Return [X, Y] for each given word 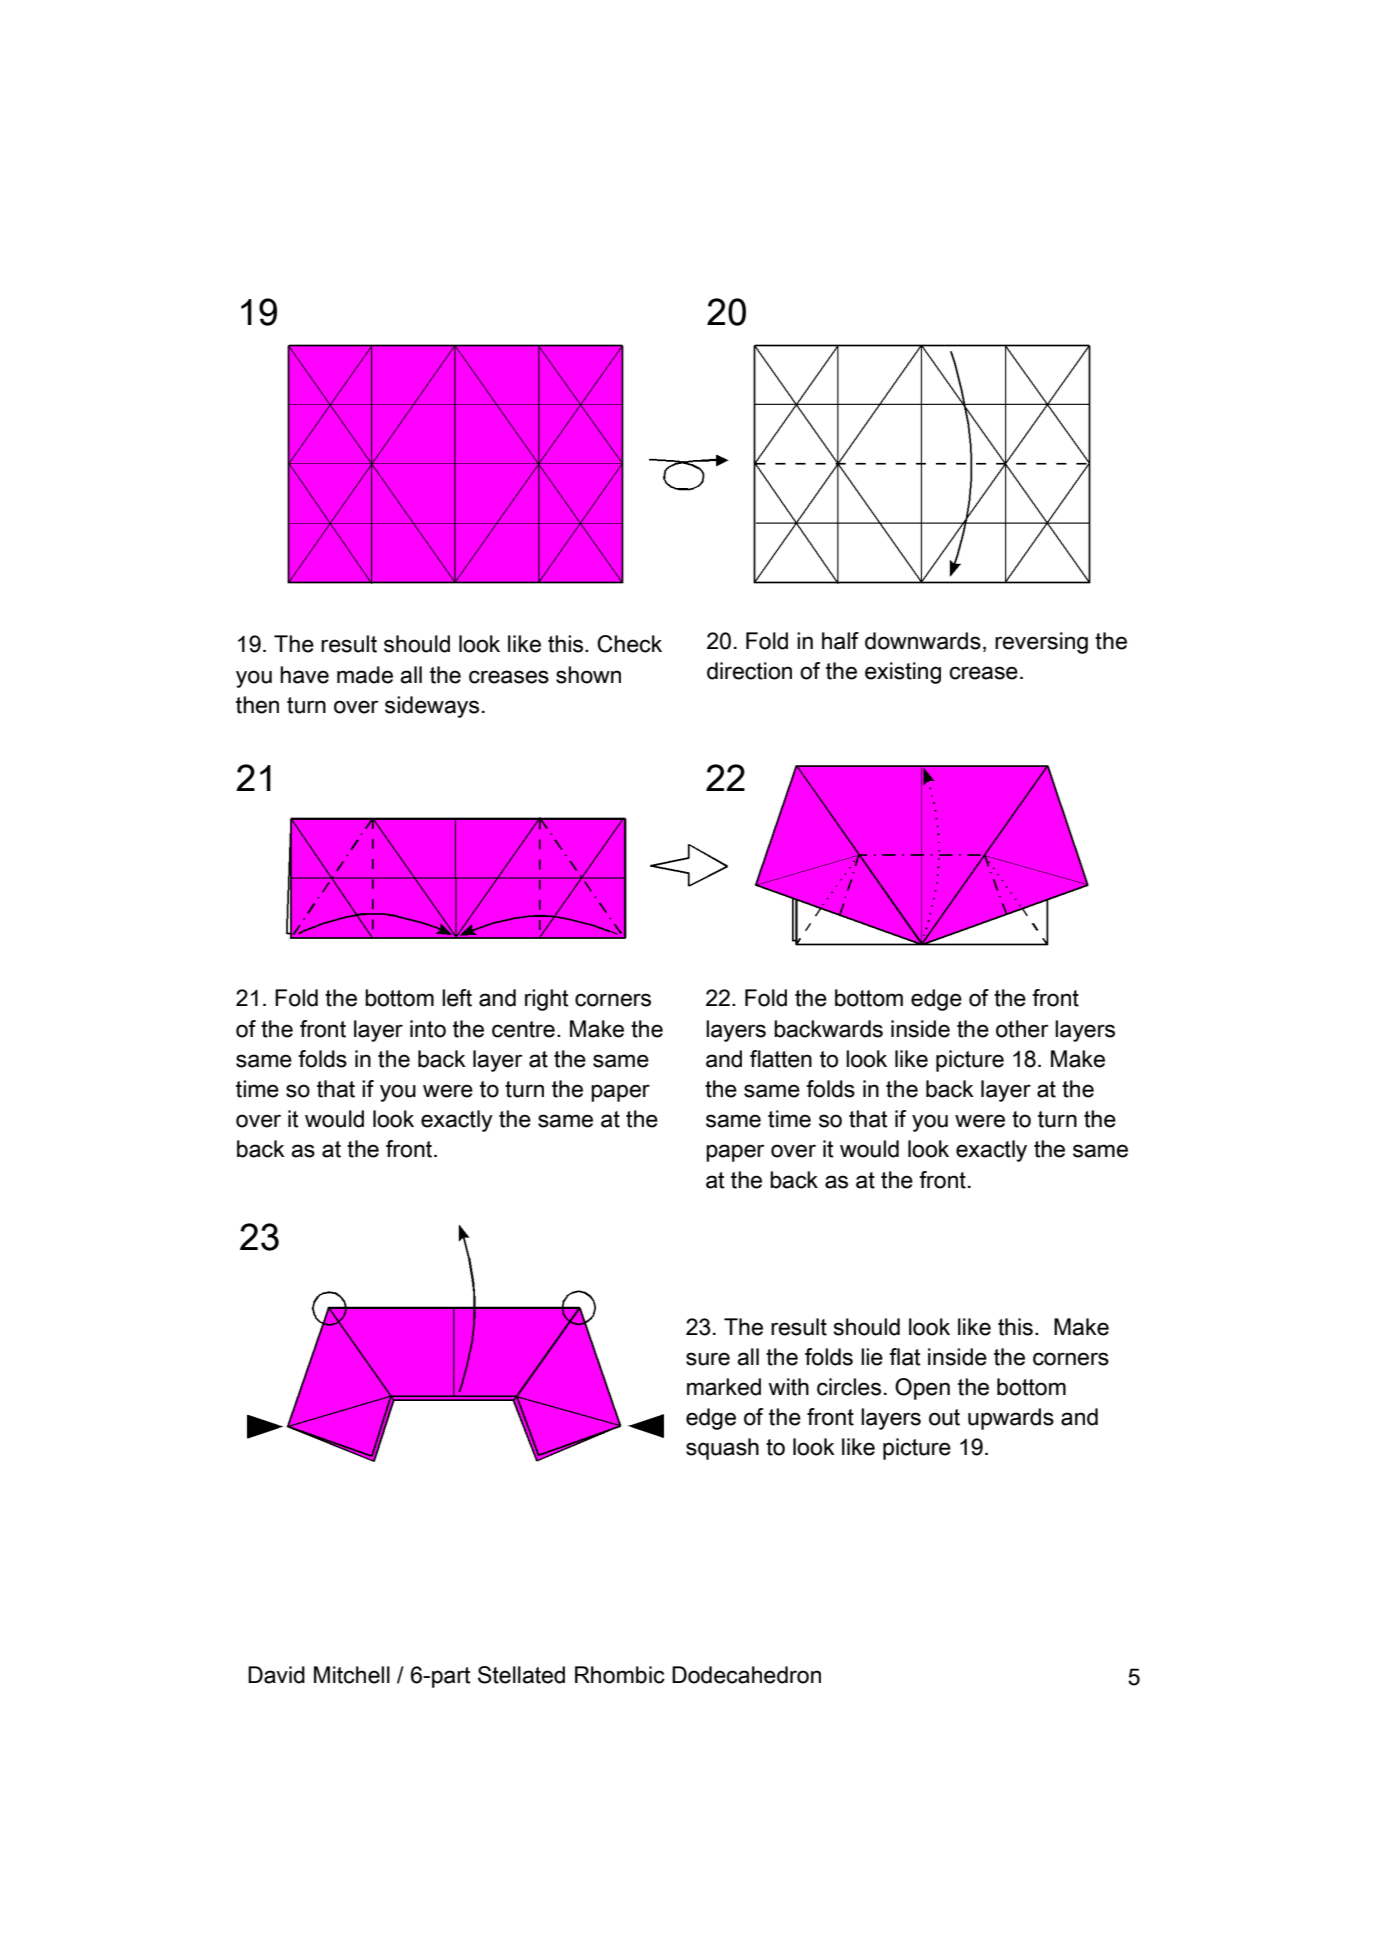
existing [903, 673]
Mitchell [352, 1675]
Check [629, 644]
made [365, 675]
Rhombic [620, 1675]
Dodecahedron [746, 1675]
